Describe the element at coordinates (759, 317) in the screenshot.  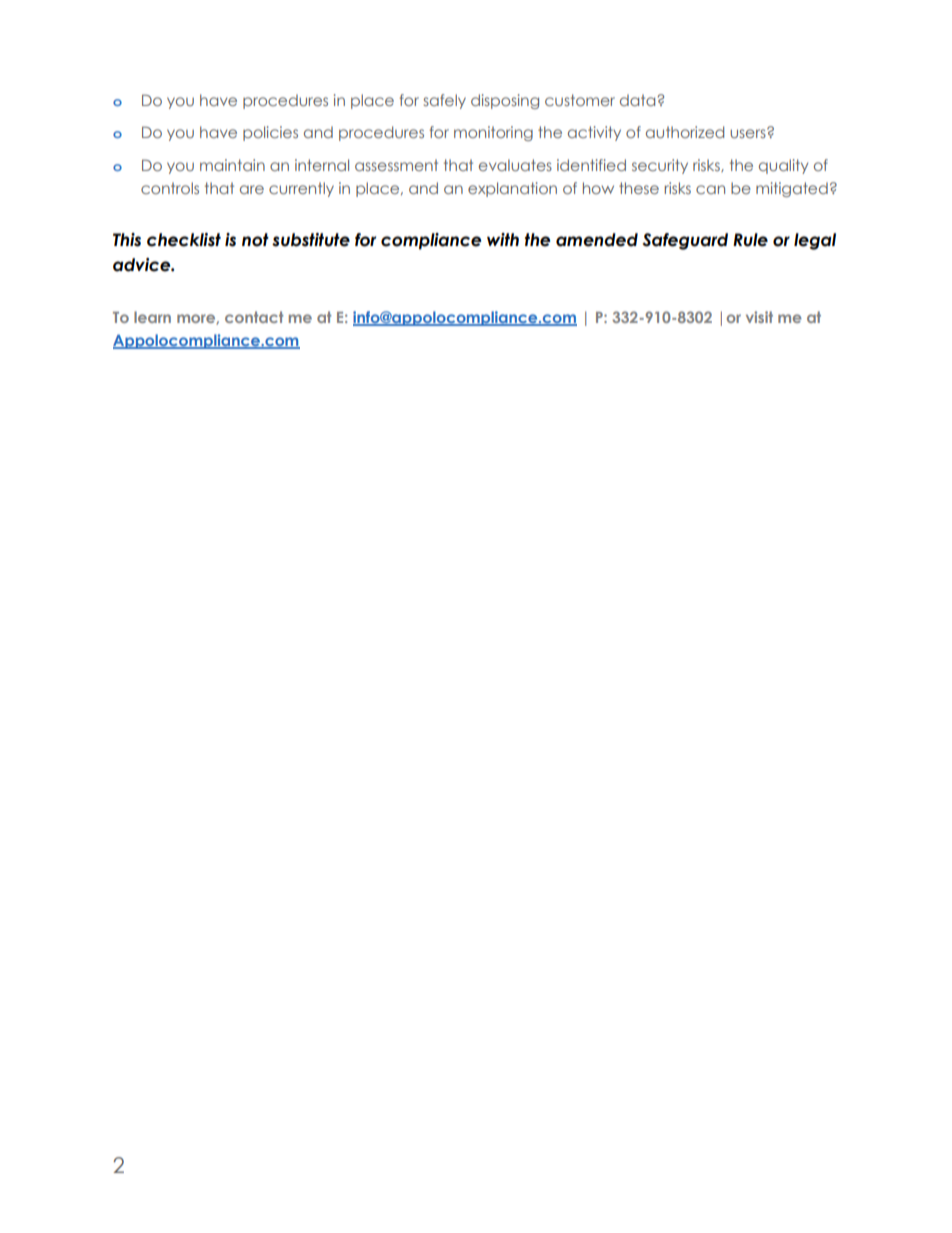
I see `visit` at that location.
